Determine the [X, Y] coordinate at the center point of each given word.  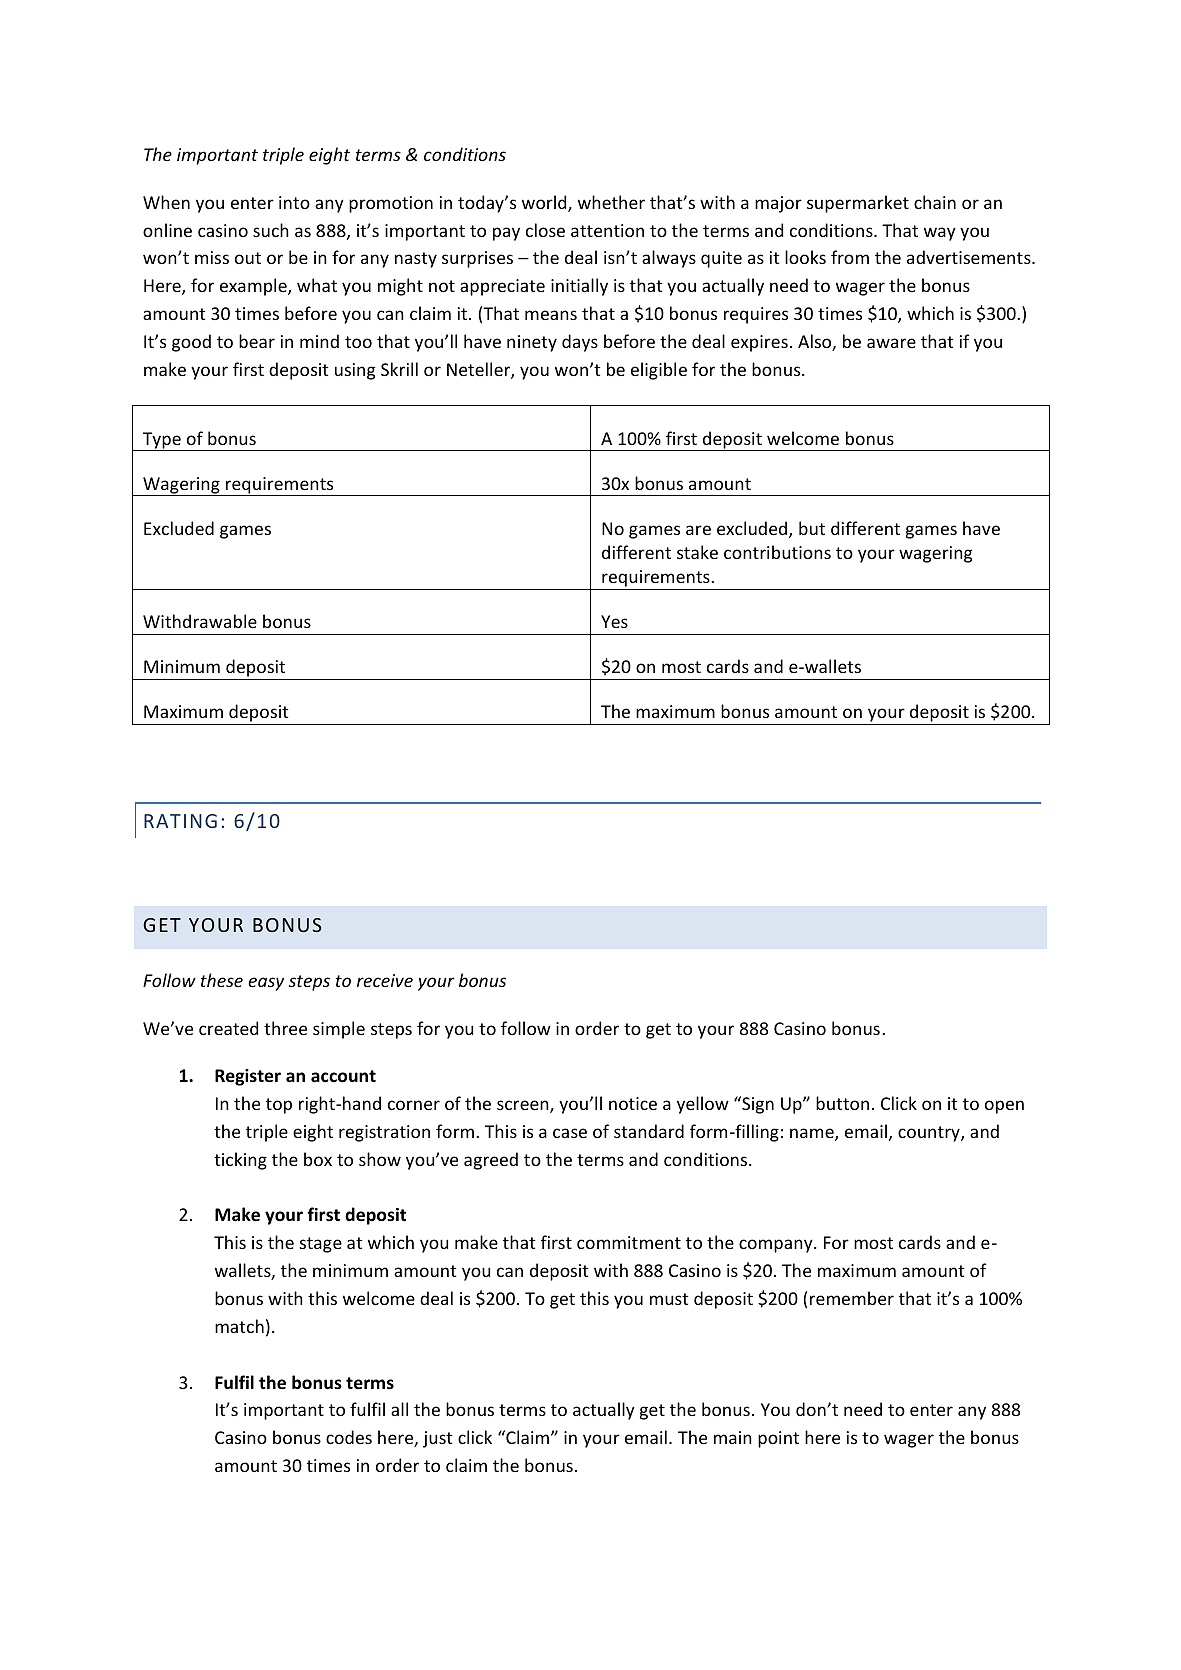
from [850, 257]
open [1004, 1107]
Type [162, 441]
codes [349, 1437]
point [778, 1439]
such [271, 230]
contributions [777, 552]
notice [633, 1103]
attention [607, 230]
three [285, 1028]
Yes [614, 621]
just [438, 1439]
